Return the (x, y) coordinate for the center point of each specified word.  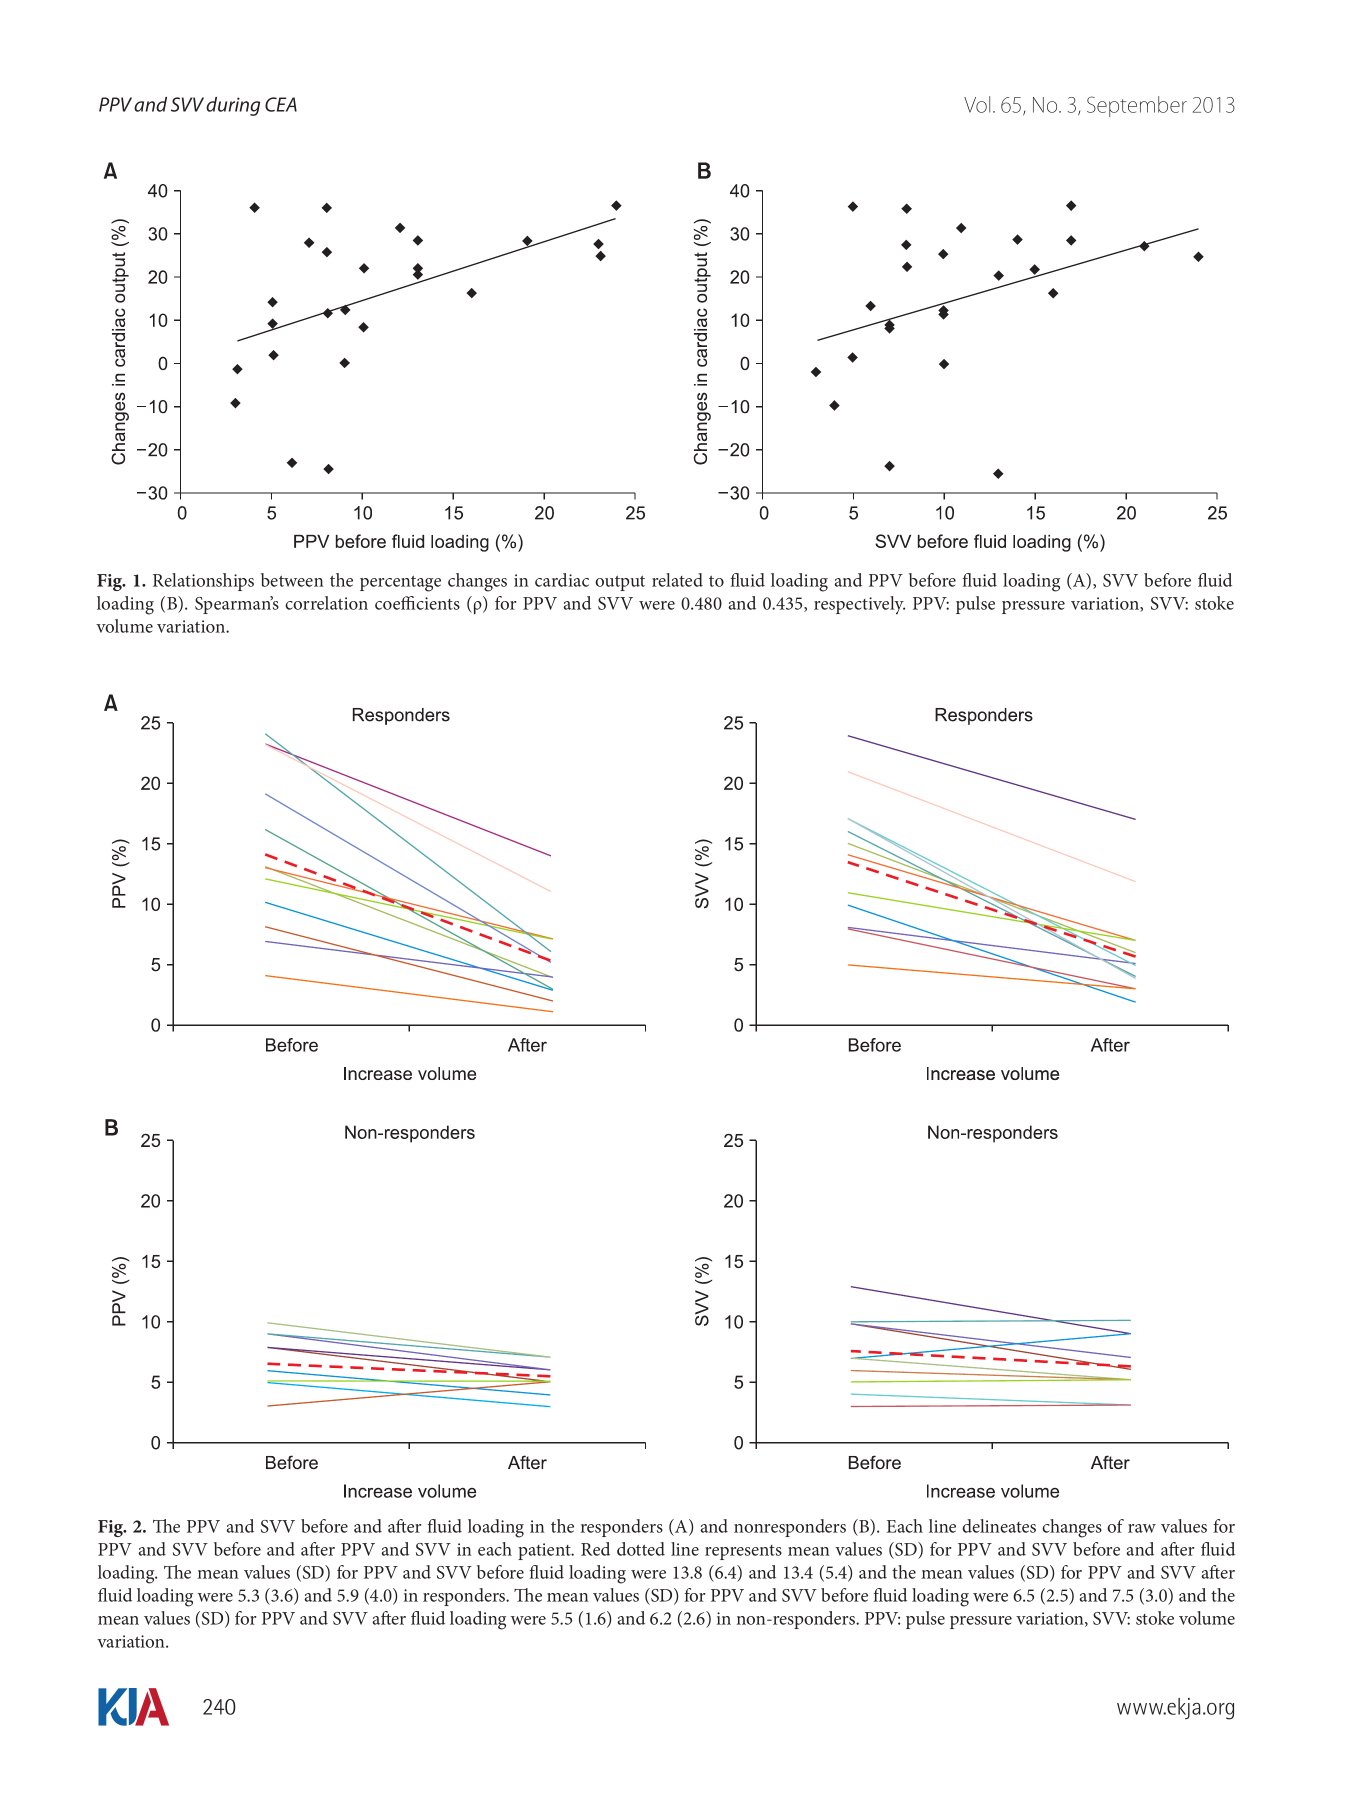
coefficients (417, 603)
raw (1142, 1528)
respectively (859, 605)
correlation (326, 603)
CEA (281, 104)
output (620, 583)
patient (545, 1551)
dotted (641, 1549)
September (1137, 106)
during (233, 106)
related (677, 580)
